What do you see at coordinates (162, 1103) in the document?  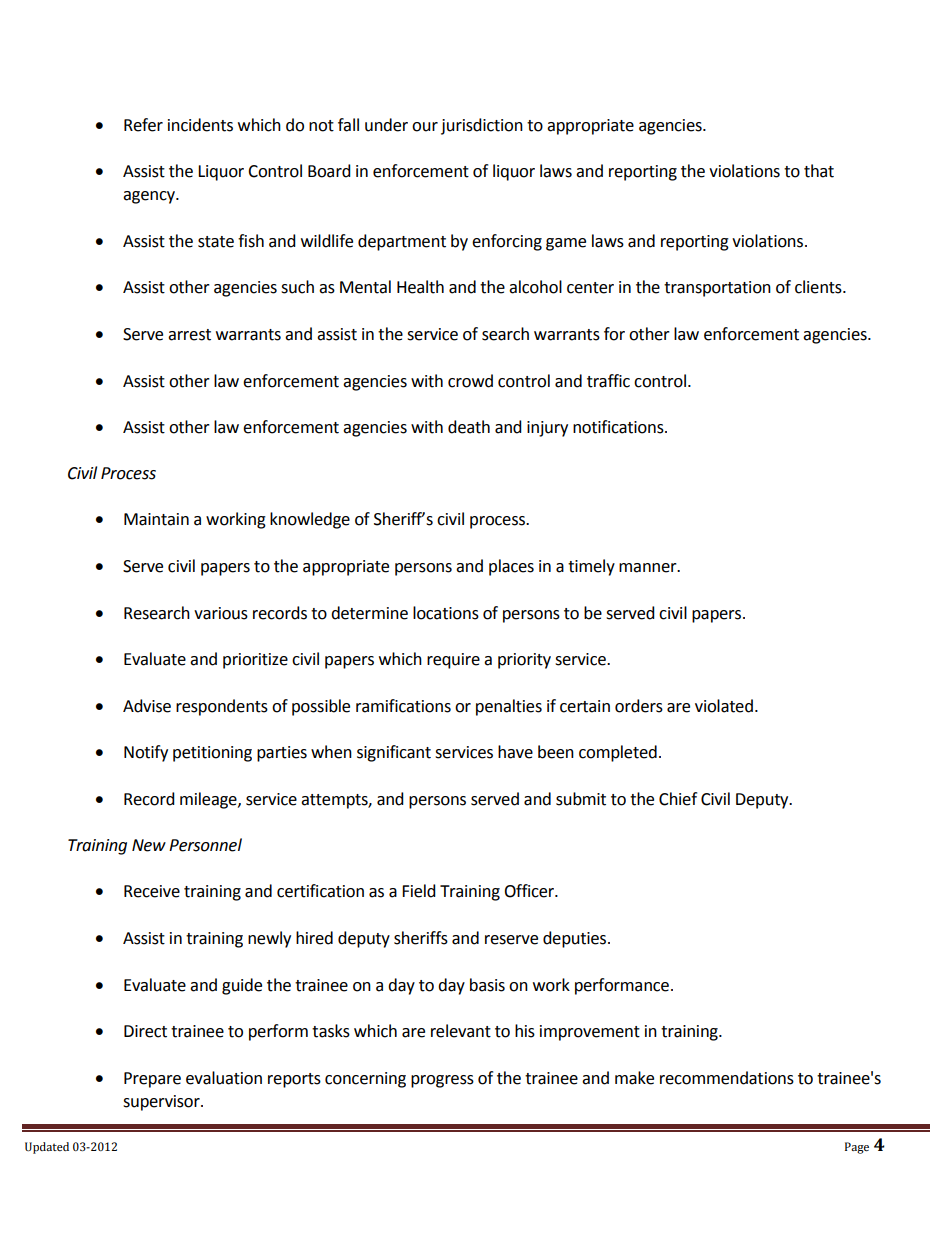 I see `supervisor` at bounding box center [162, 1103].
